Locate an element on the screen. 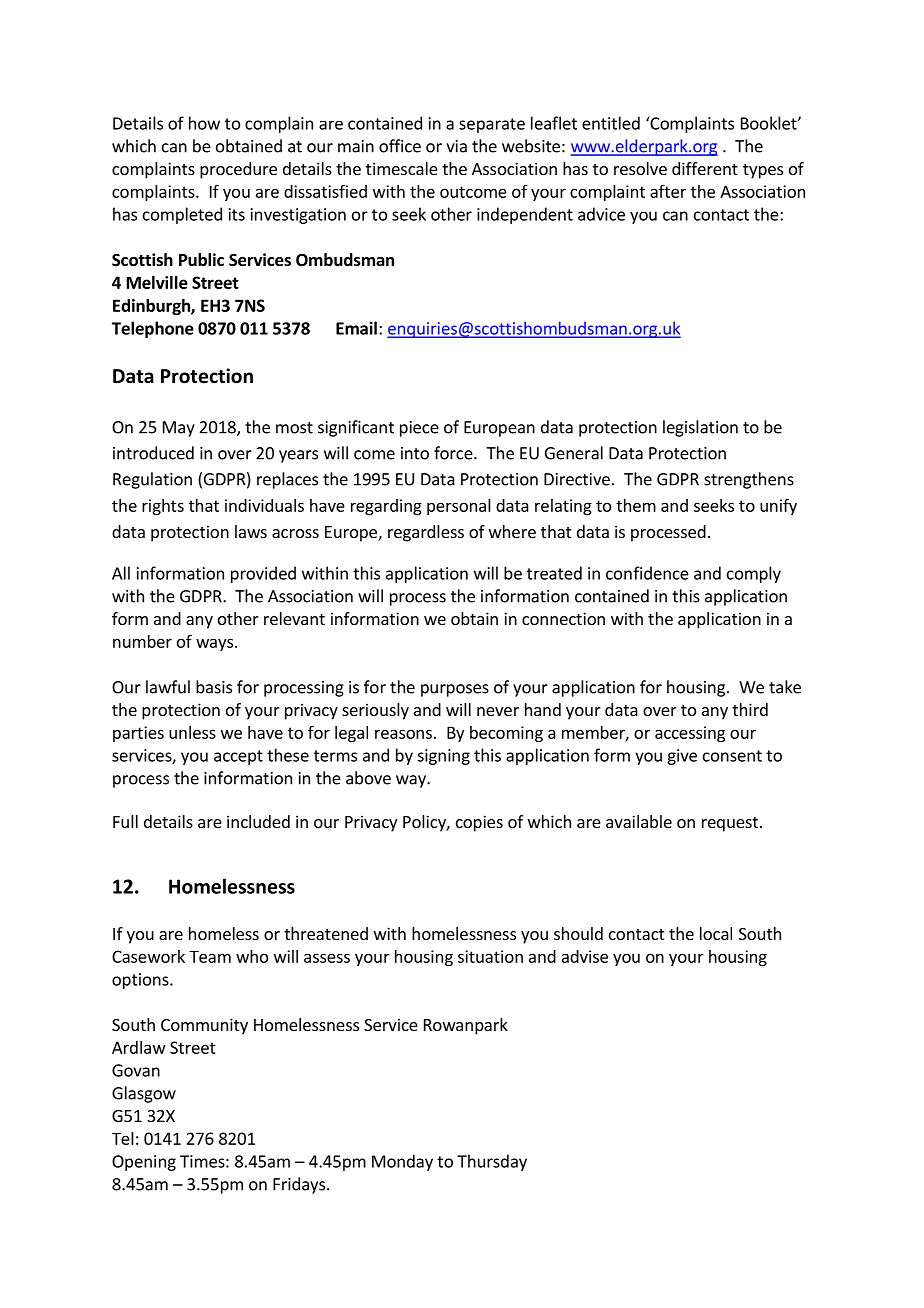 The image size is (924, 1308). how is located at coordinates (204, 123).
